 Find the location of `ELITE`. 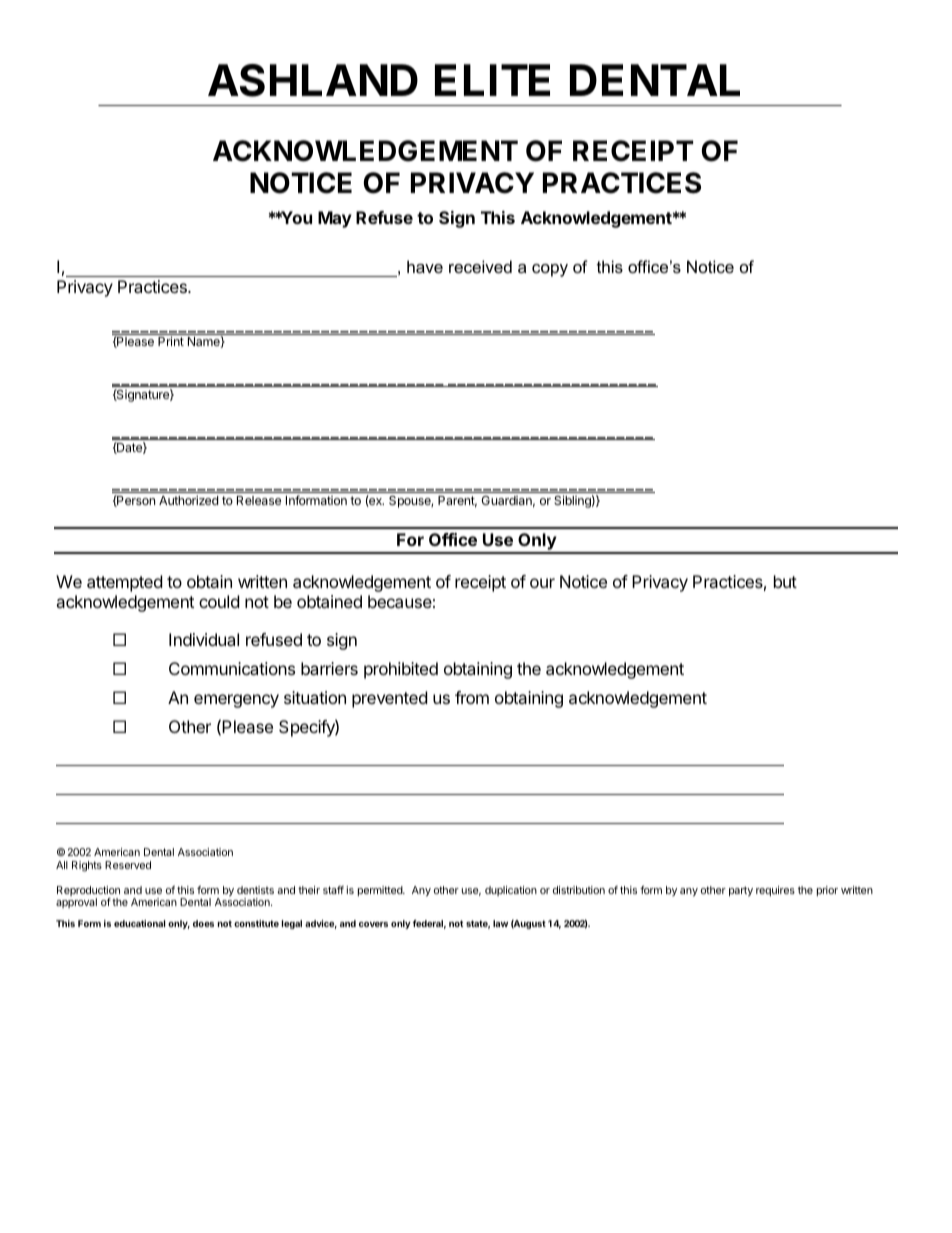

ELITE is located at coordinates (492, 80).
